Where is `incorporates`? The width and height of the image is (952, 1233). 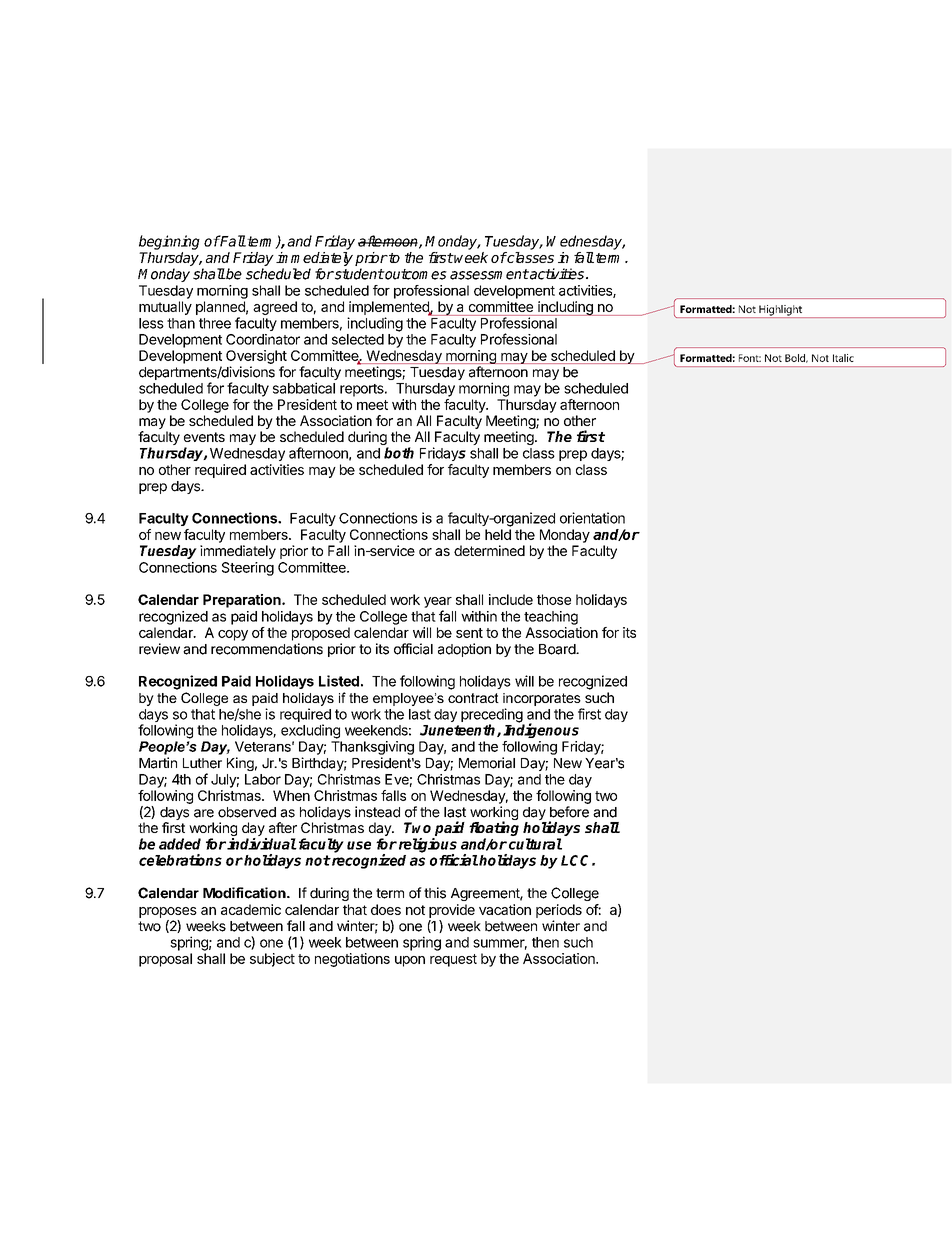
incorporates is located at coordinates (542, 699).
